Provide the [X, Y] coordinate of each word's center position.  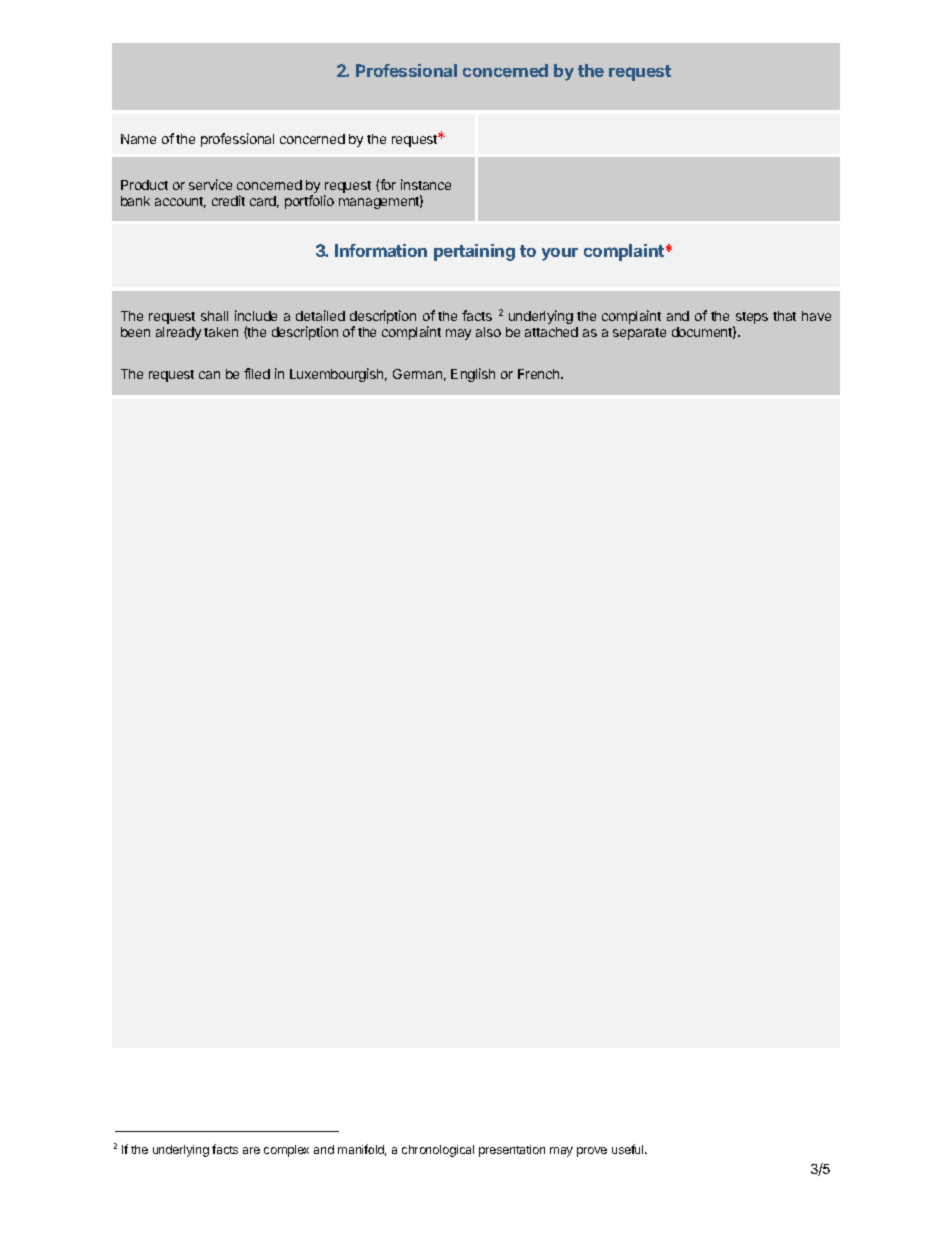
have [816, 316]
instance [426, 184]
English [473, 375]
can [209, 375]
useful [629, 1149]
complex [286, 1151]
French [540, 374]
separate [639, 334]
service [210, 184]
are [251, 1150]
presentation [512, 1151]
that [784, 316]
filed [257, 373]
